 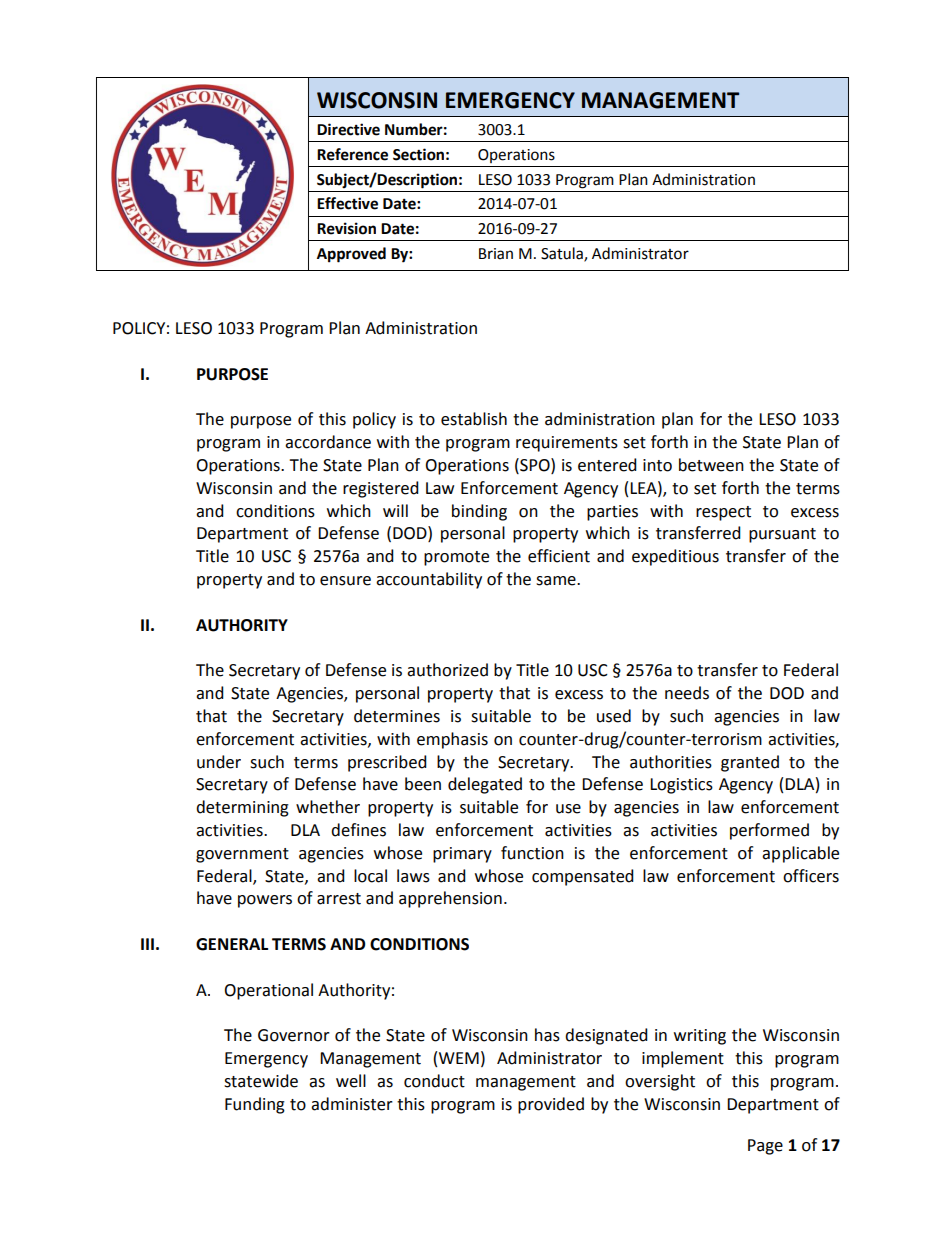 What do you see at coordinates (352, 154) in the screenshot?
I see `Reference` at bounding box center [352, 154].
